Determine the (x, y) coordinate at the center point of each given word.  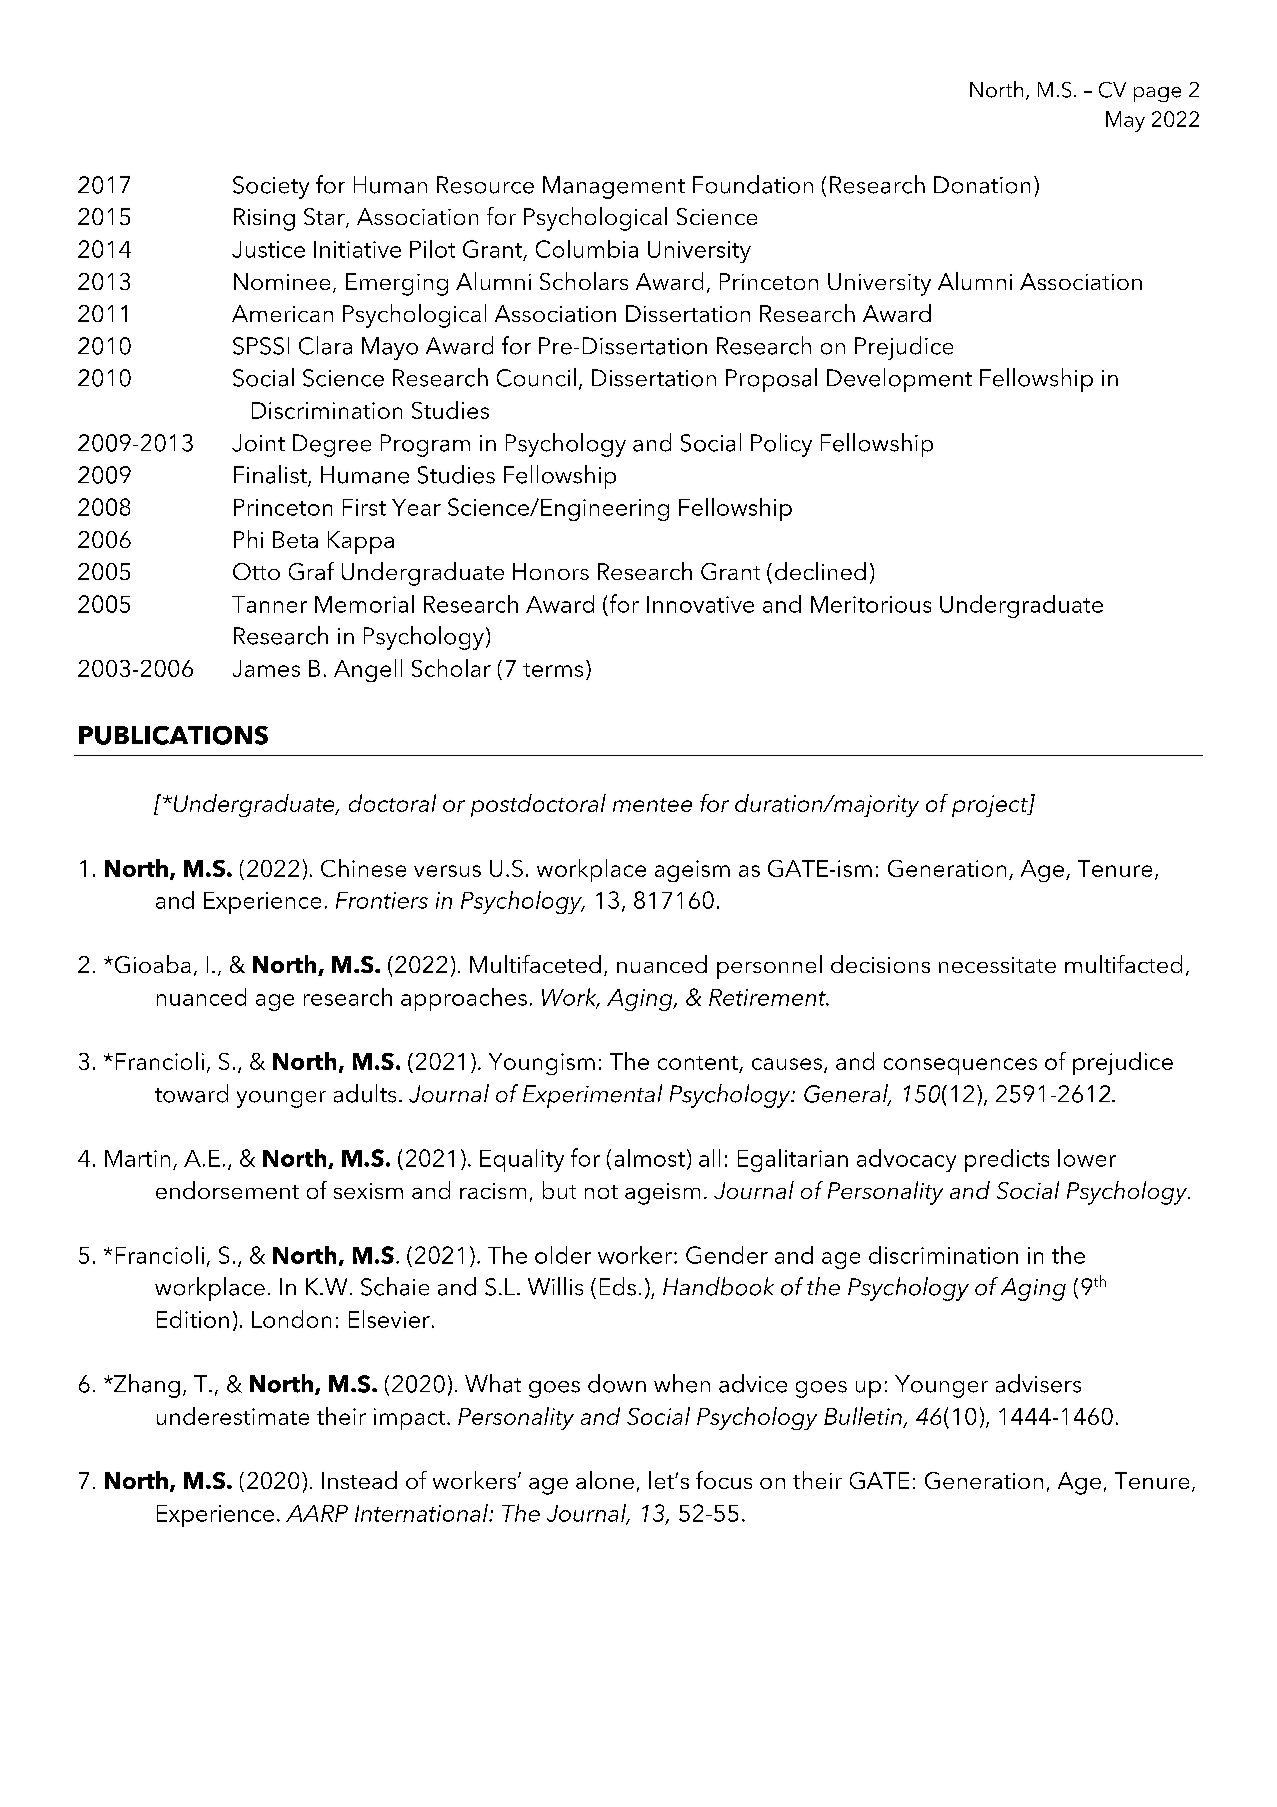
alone (605, 1480)
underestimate (233, 1416)
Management (614, 187)
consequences (960, 1066)
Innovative (700, 604)
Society (271, 187)
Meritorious (871, 604)
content (699, 1064)
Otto (256, 571)
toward (191, 1093)
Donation (982, 185)
